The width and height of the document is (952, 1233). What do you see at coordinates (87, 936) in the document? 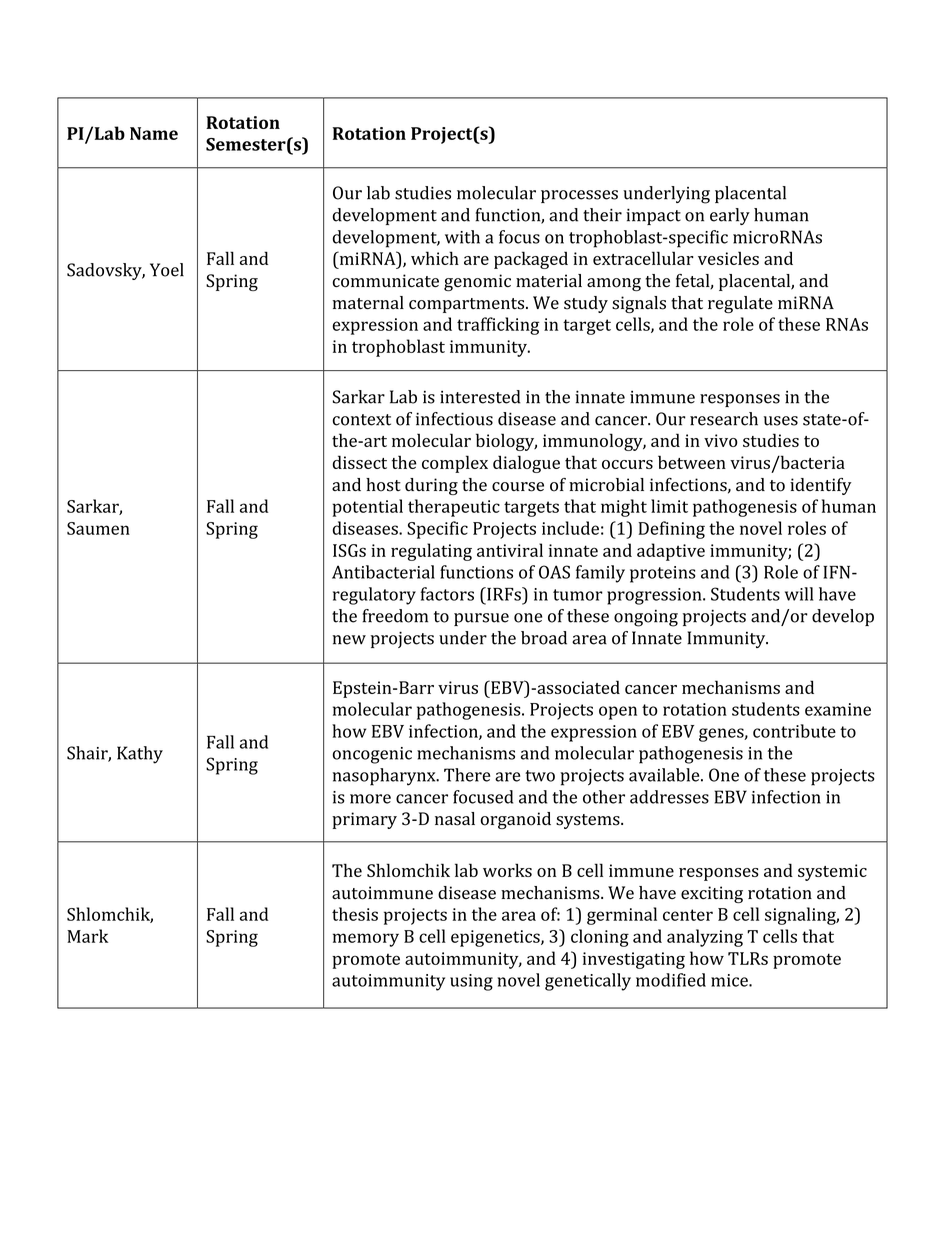
I see `Mark` at bounding box center [87, 936].
